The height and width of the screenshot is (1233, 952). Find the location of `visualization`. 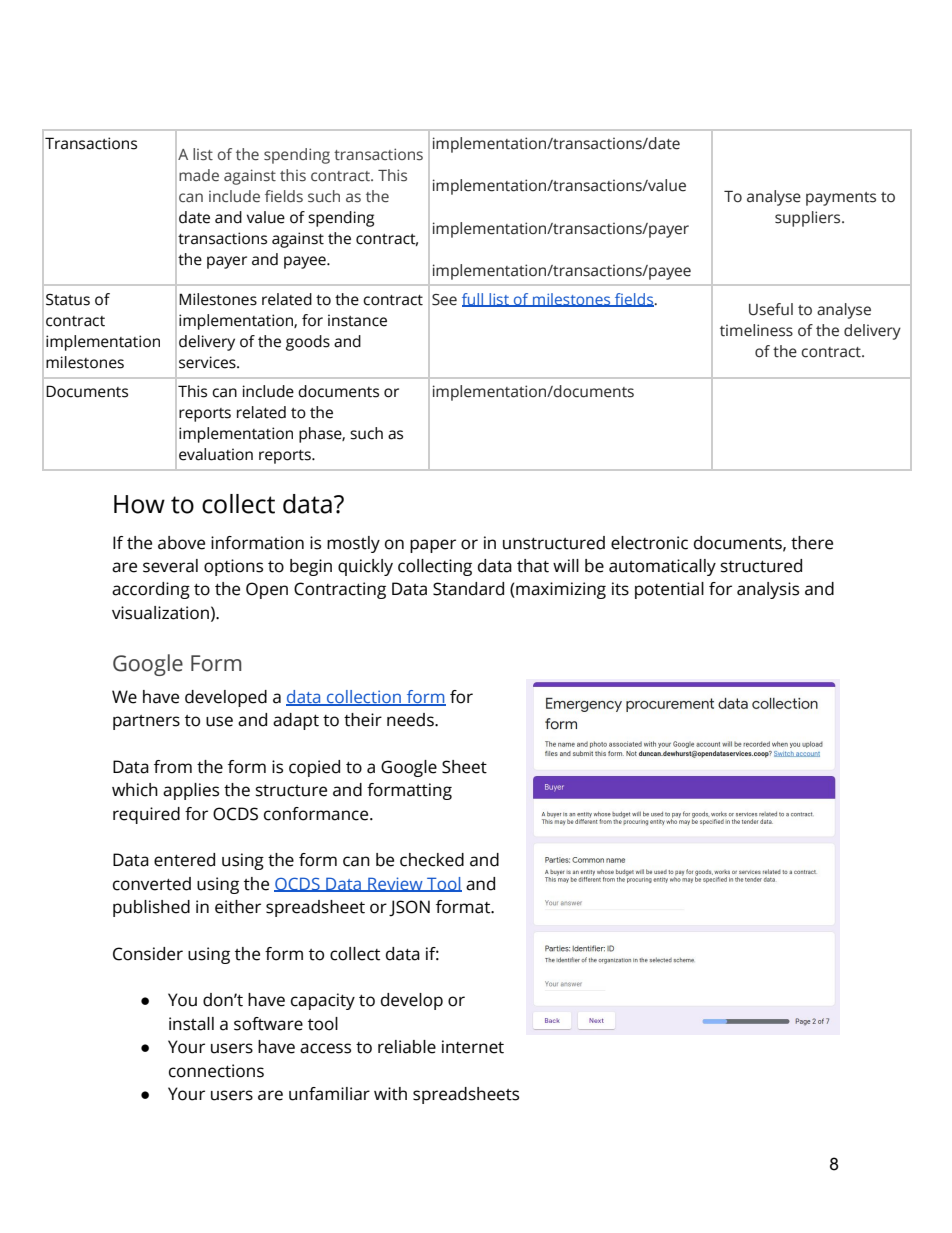

visualization is located at coordinates (160, 613).
